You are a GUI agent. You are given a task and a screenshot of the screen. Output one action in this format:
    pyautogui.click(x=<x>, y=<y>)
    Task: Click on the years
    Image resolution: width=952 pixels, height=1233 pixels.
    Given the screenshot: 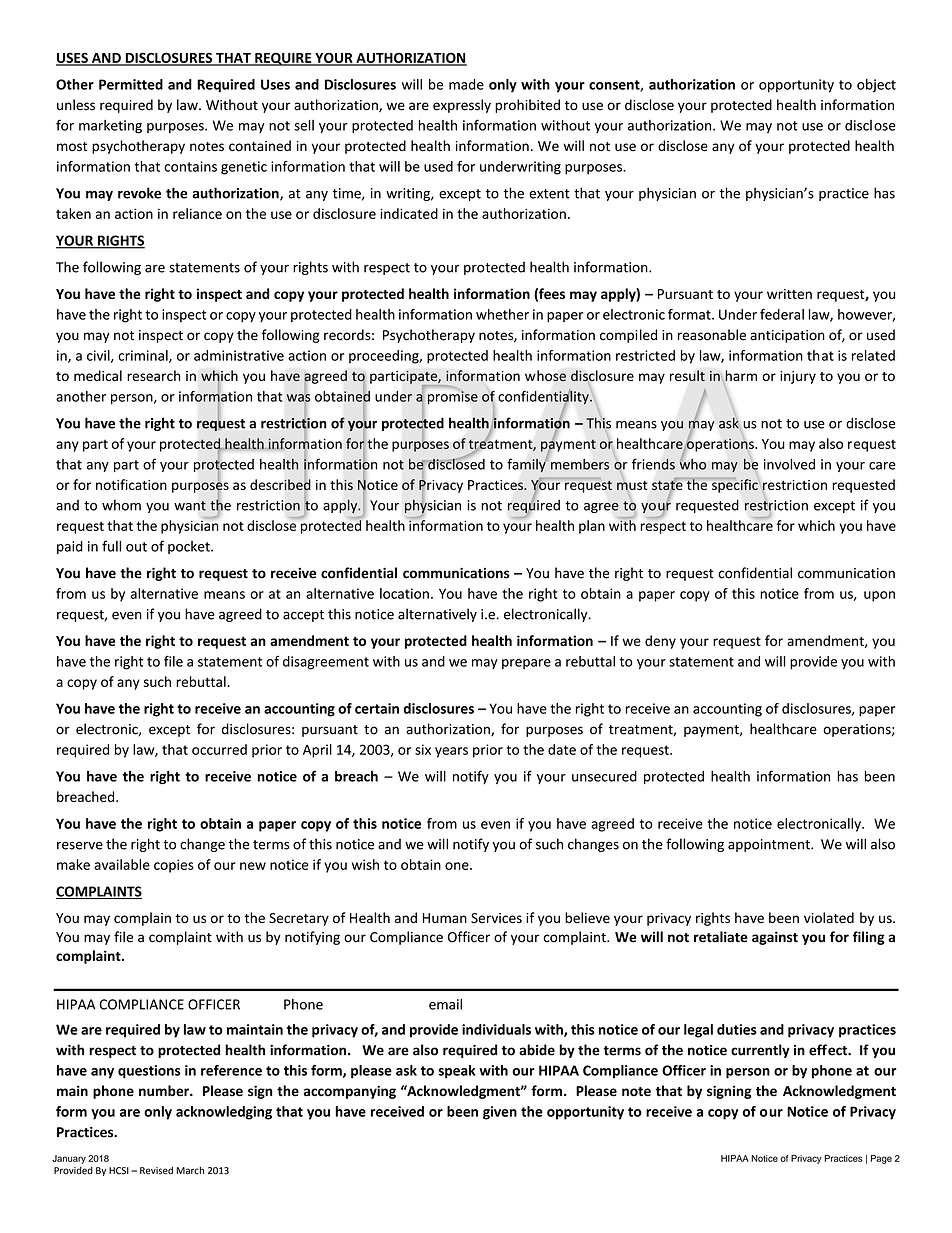 What is the action you would take?
    pyautogui.click(x=451, y=752)
